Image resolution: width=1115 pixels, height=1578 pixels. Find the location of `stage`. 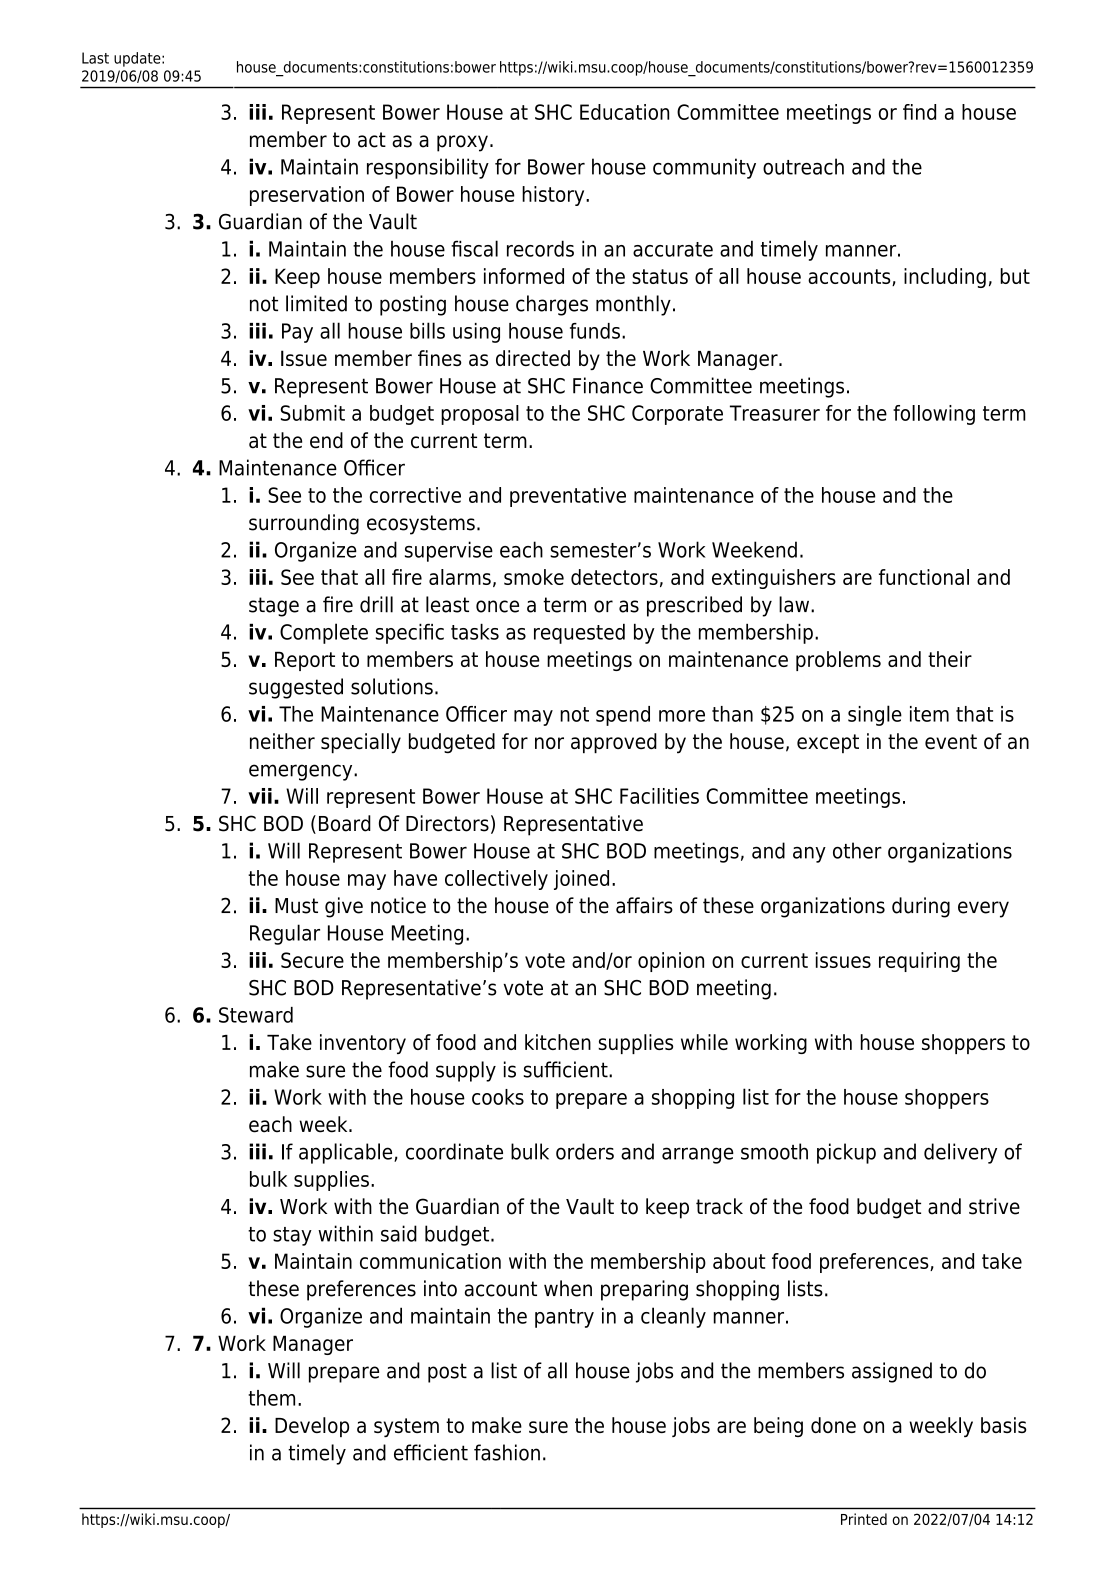

stage is located at coordinates (274, 607).
